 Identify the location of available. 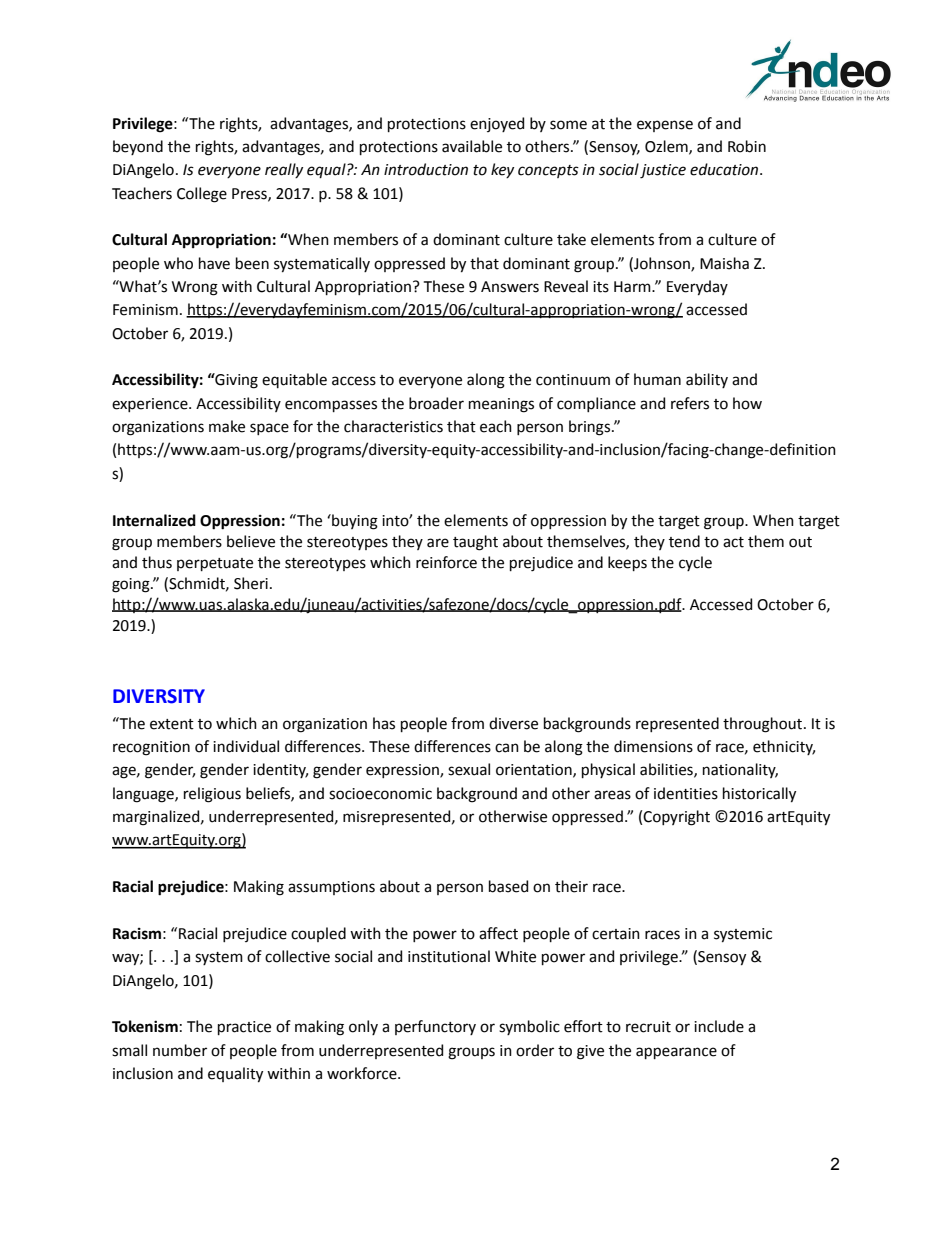
(472, 146).
